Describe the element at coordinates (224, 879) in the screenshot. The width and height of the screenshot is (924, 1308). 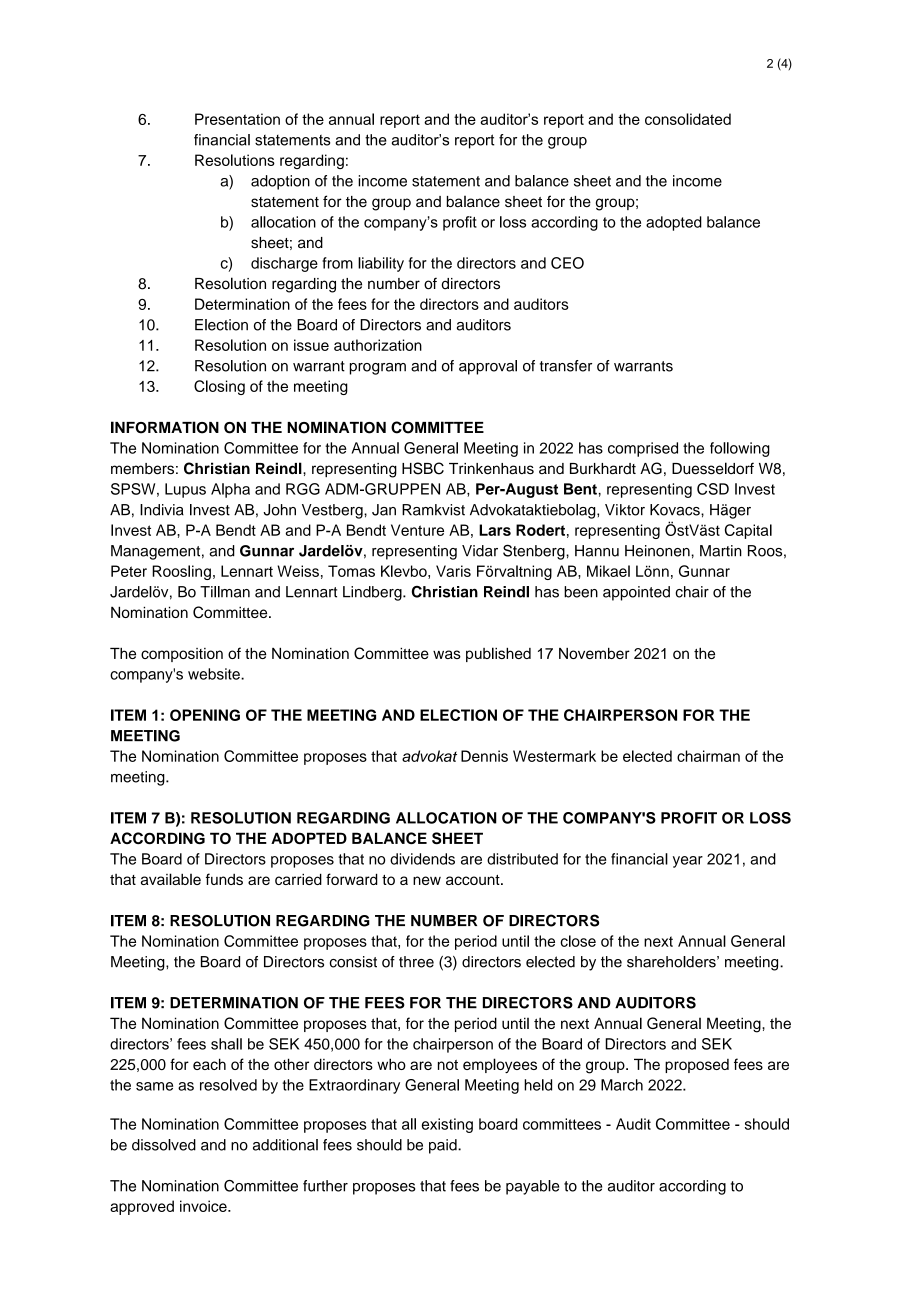
I see `funds` at that location.
